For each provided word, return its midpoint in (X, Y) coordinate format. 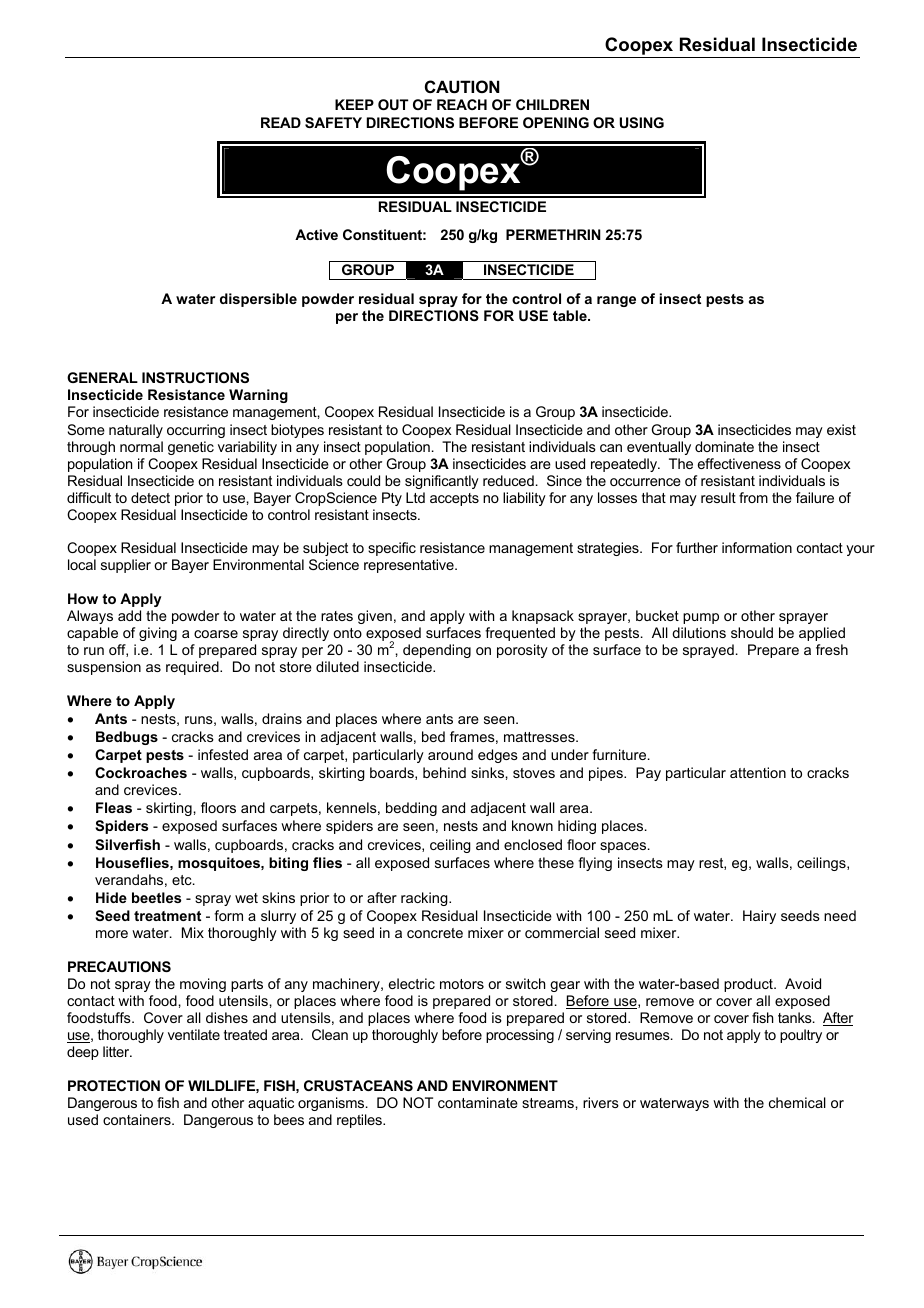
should (752, 632)
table (571, 315)
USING (642, 122)
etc (183, 880)
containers (138, 1119)
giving (158, 634)
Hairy (759, 917)
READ (281, 122)
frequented (520, 634)
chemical (797, 1102)
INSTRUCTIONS (195, 377)
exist (841, 429)
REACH (462, 104)
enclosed (533, 844)
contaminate (478, 1102)
